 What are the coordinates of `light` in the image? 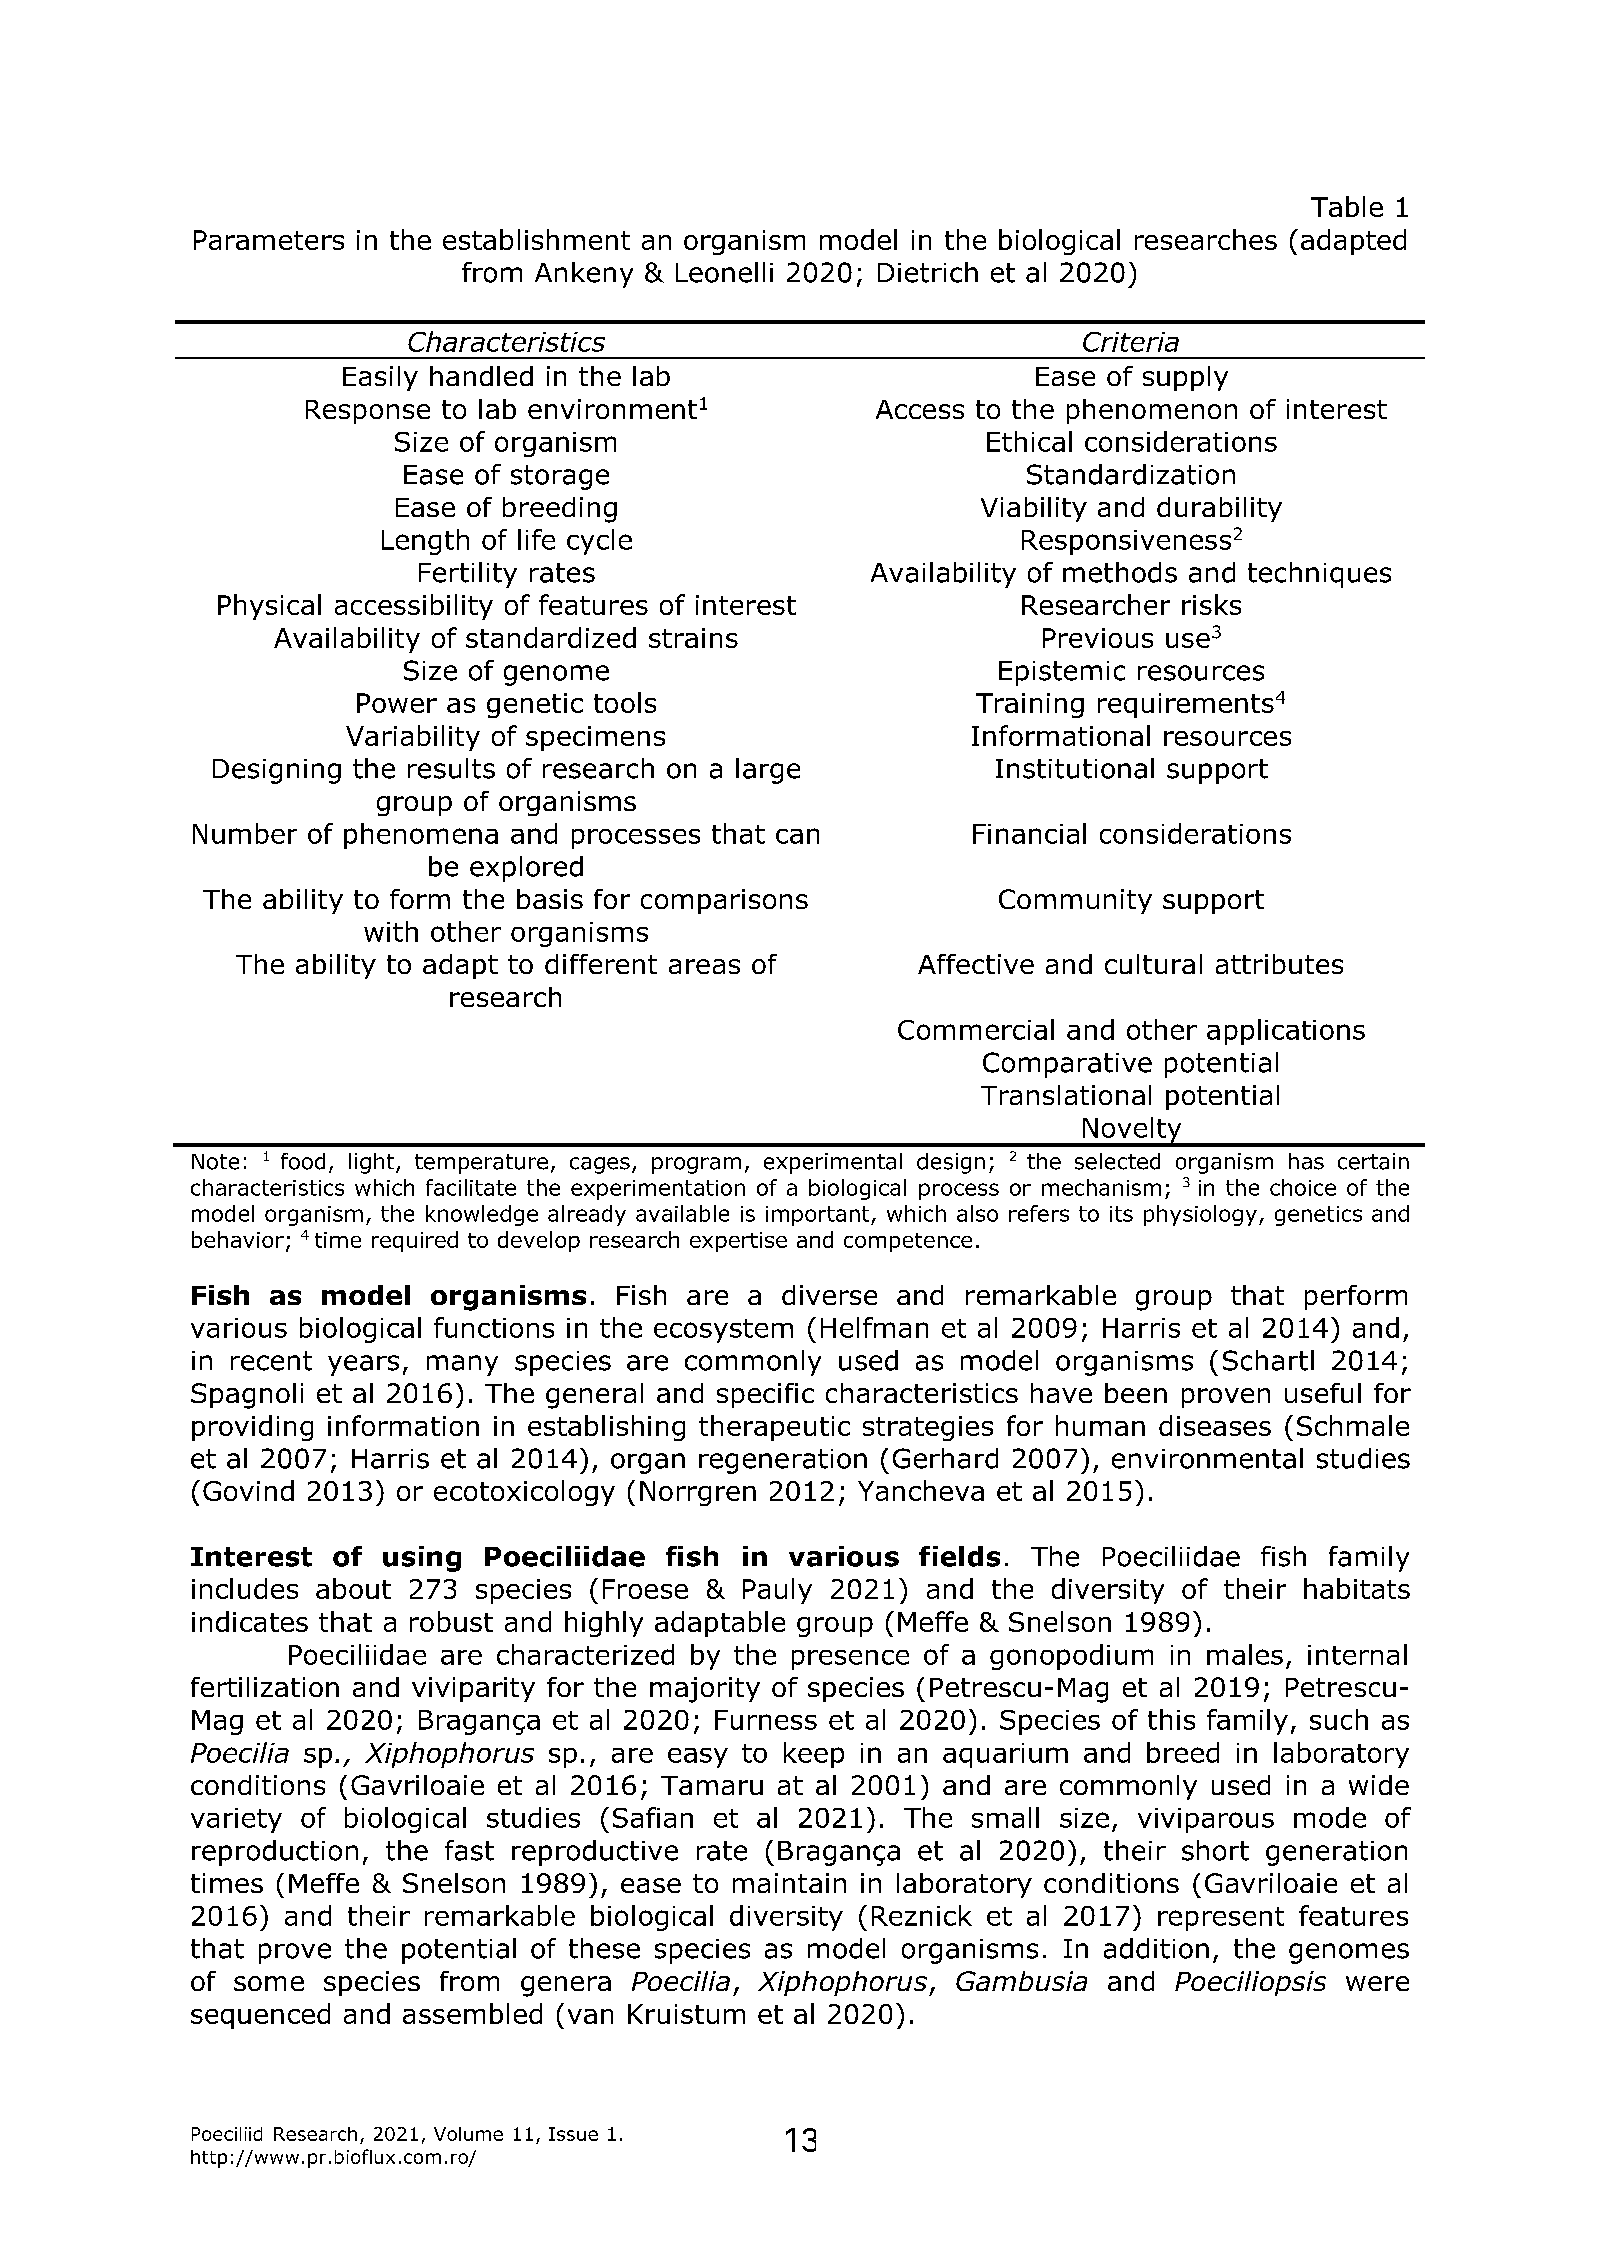 It's located at (373, 1163).
